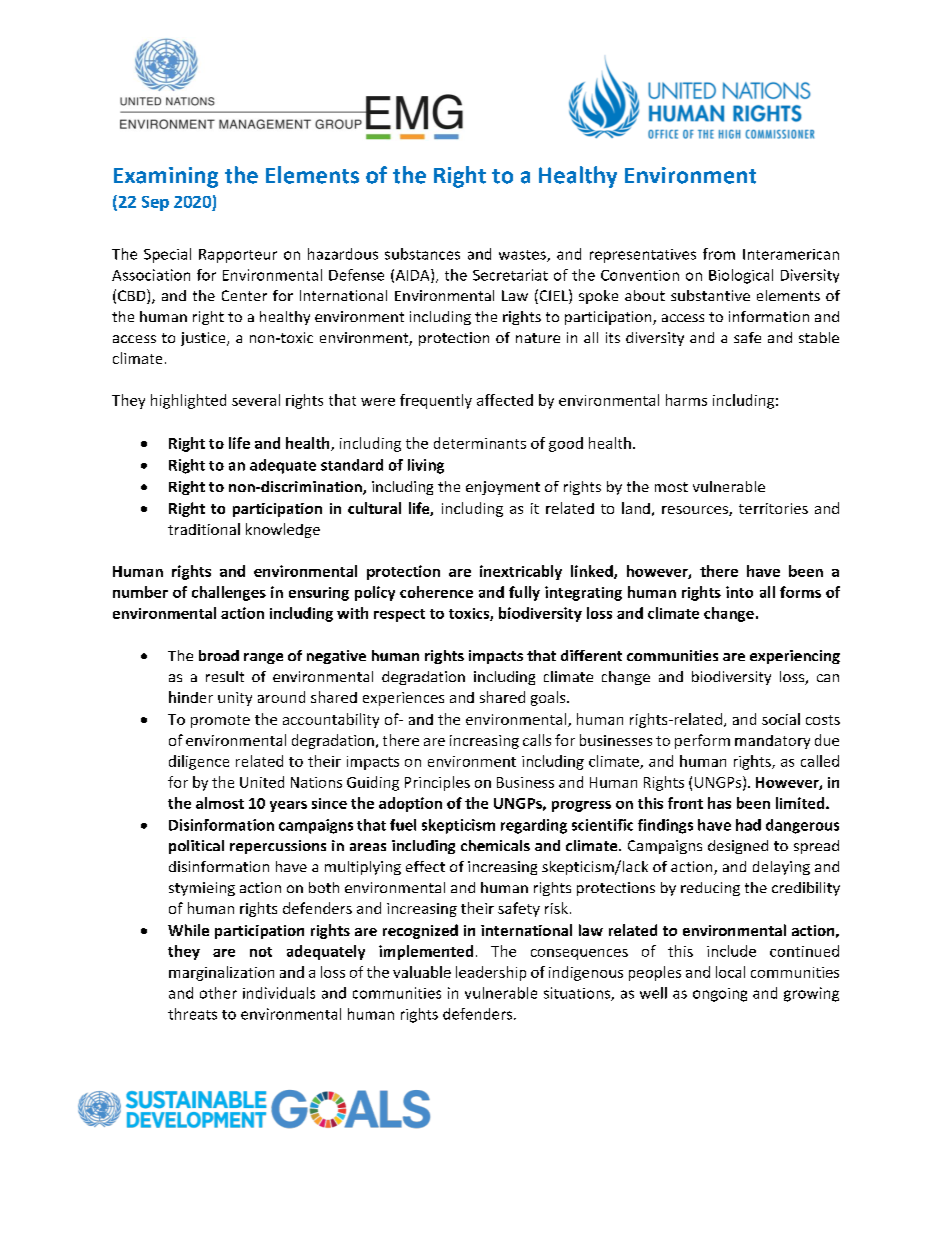 This screenshot has width=952, height=1233. Describe the element at coordinates (505, 400) in the screenshot. I see `affected` at that location.
